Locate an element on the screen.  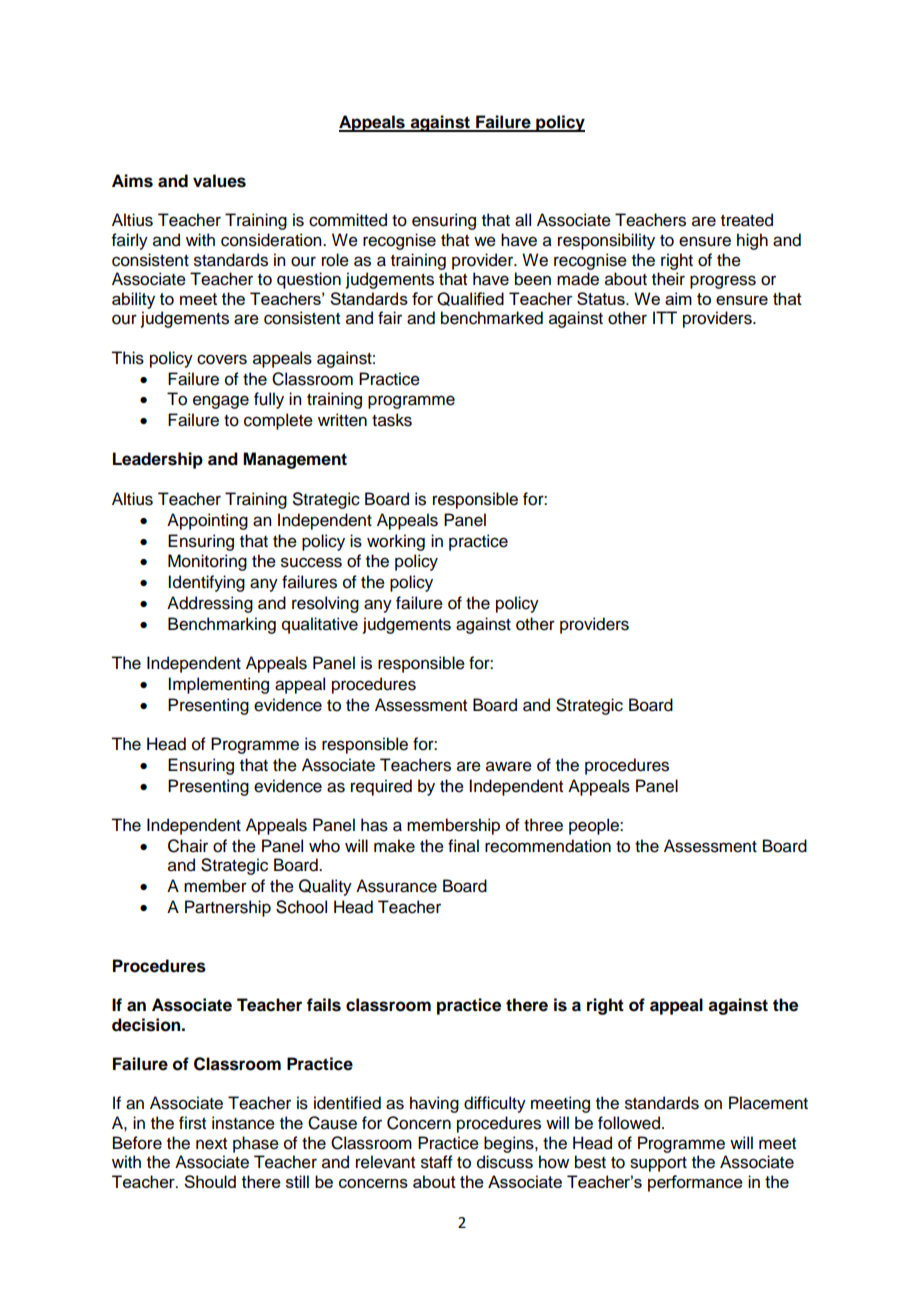
Leadership is located at coordinates (158, 460).
